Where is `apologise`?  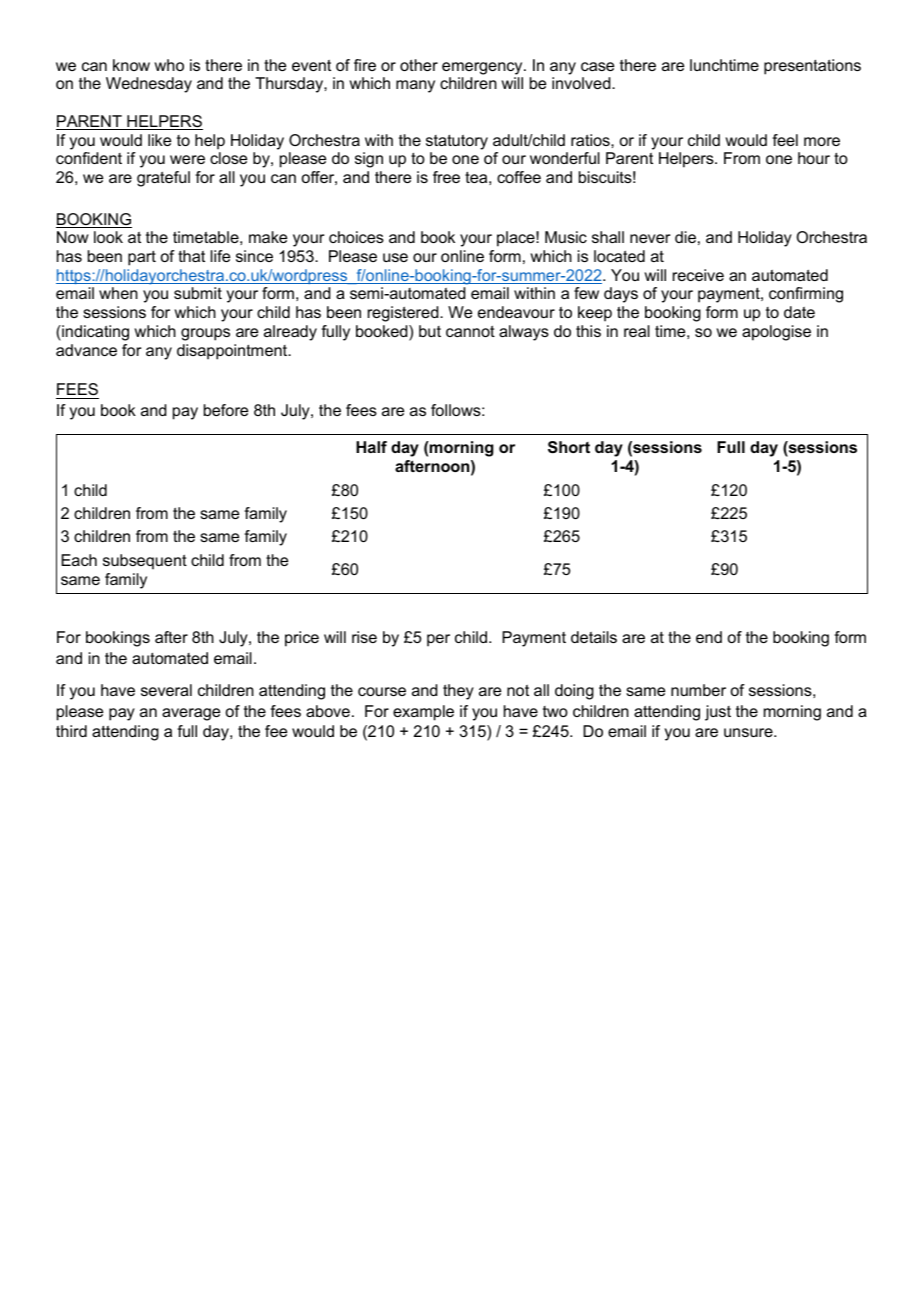
apologise is located at coordinates (776, 333).
